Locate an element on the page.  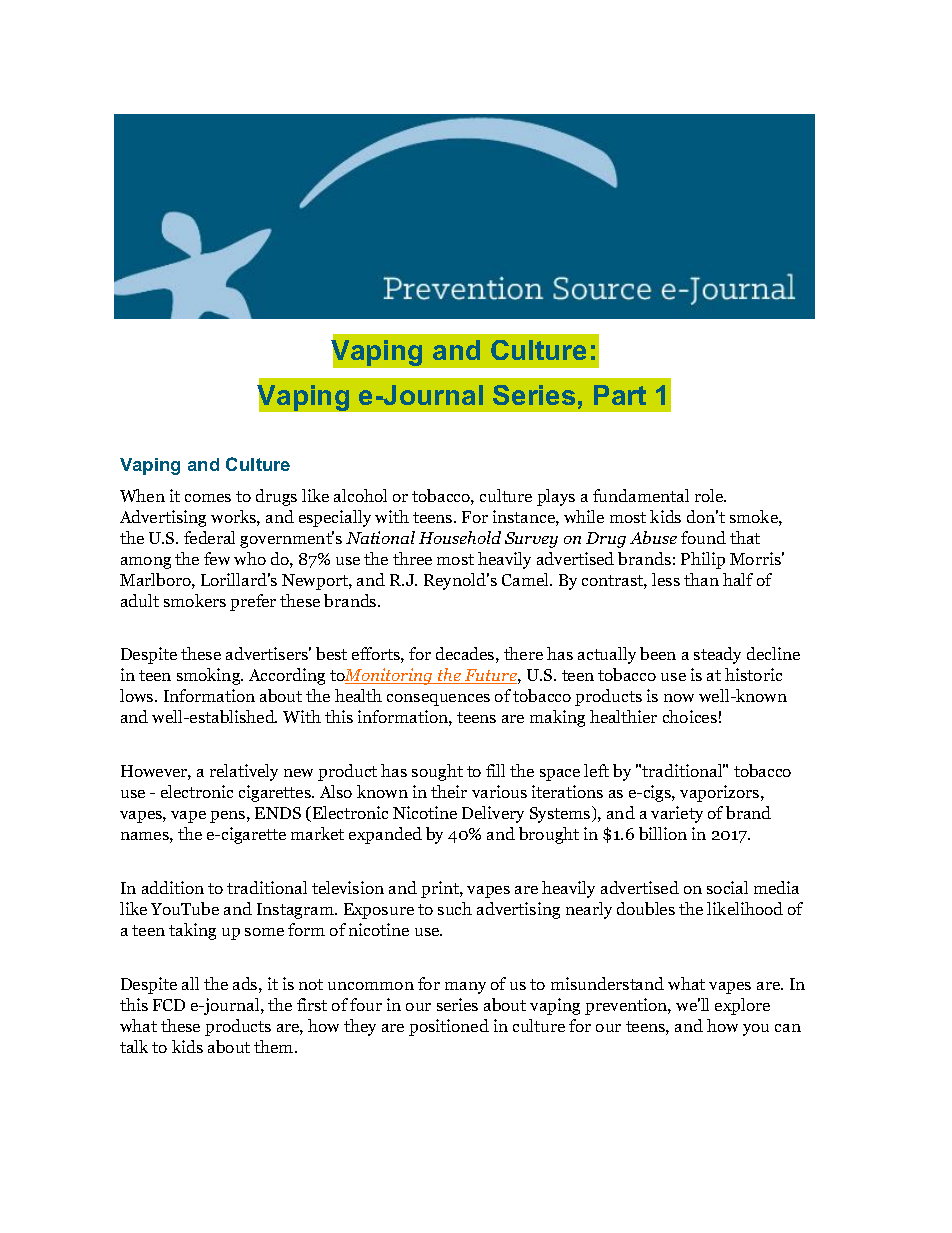
them is located at coordinates (275, 1046).
